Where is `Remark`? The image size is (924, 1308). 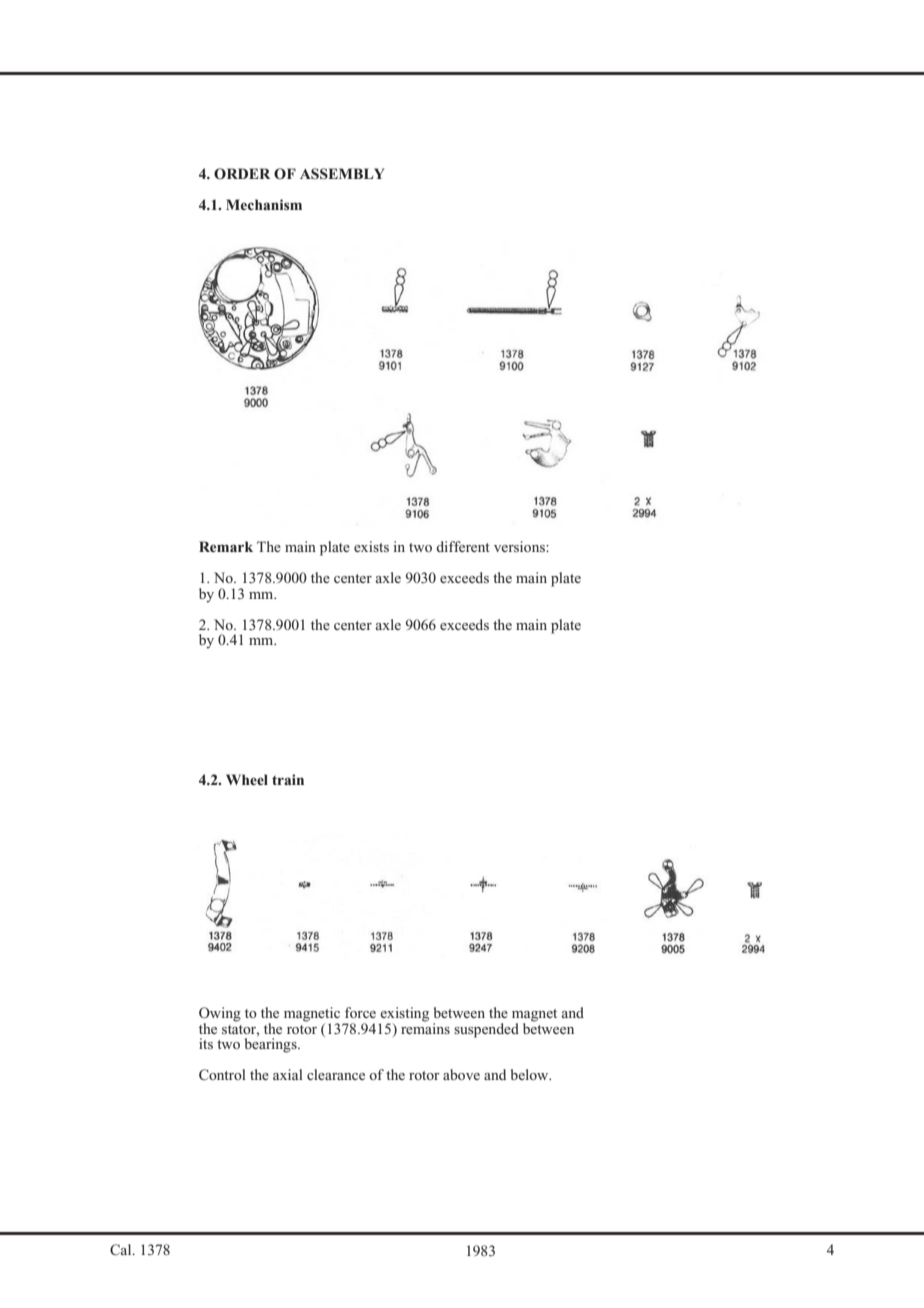 Remark is located at coordinates (226, 546).
